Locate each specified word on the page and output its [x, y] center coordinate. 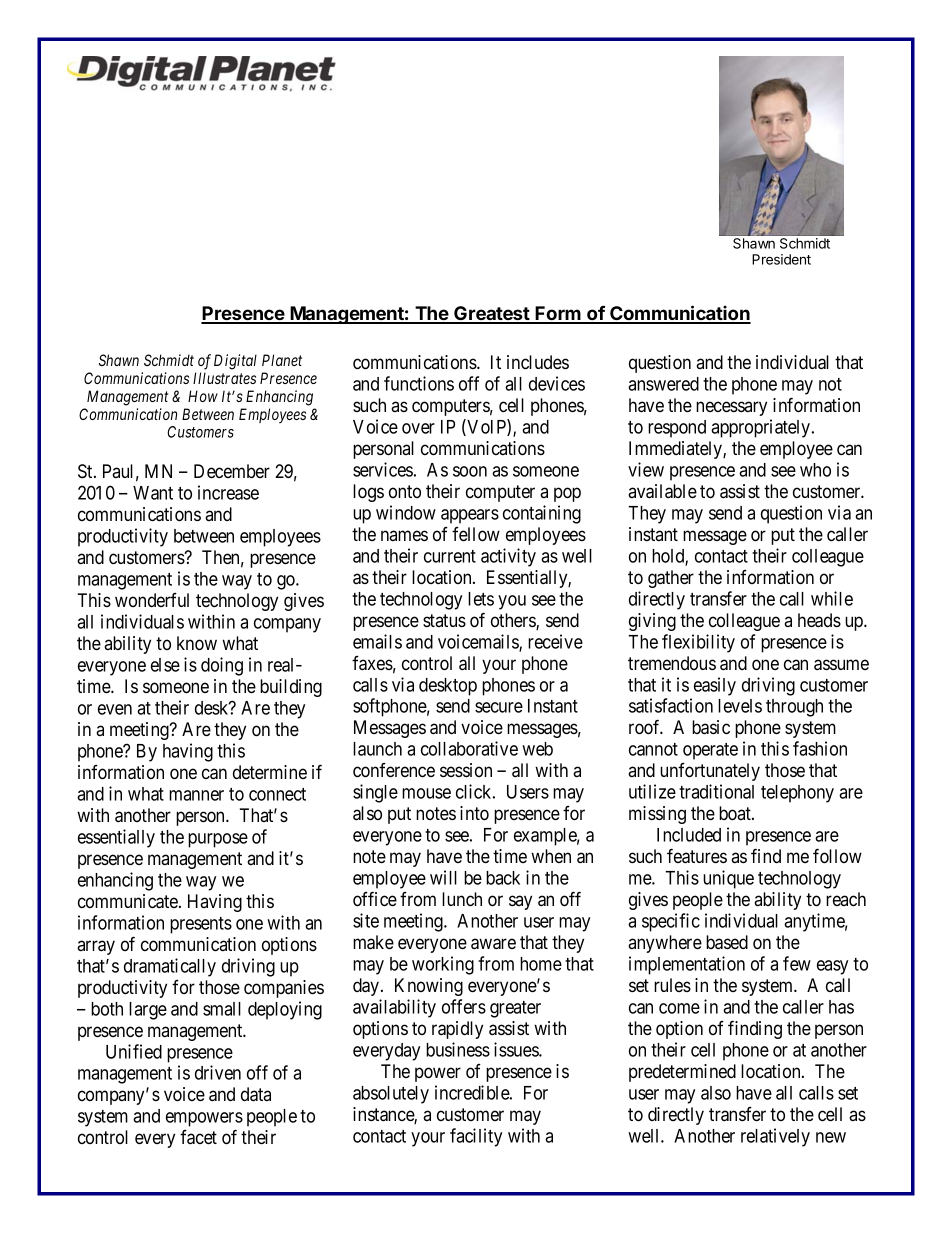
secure [499, 707]
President [781, 259]
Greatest [492, 314]
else [165, 665]
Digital [235, 362]
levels [740, 706]
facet [198, 1137]
